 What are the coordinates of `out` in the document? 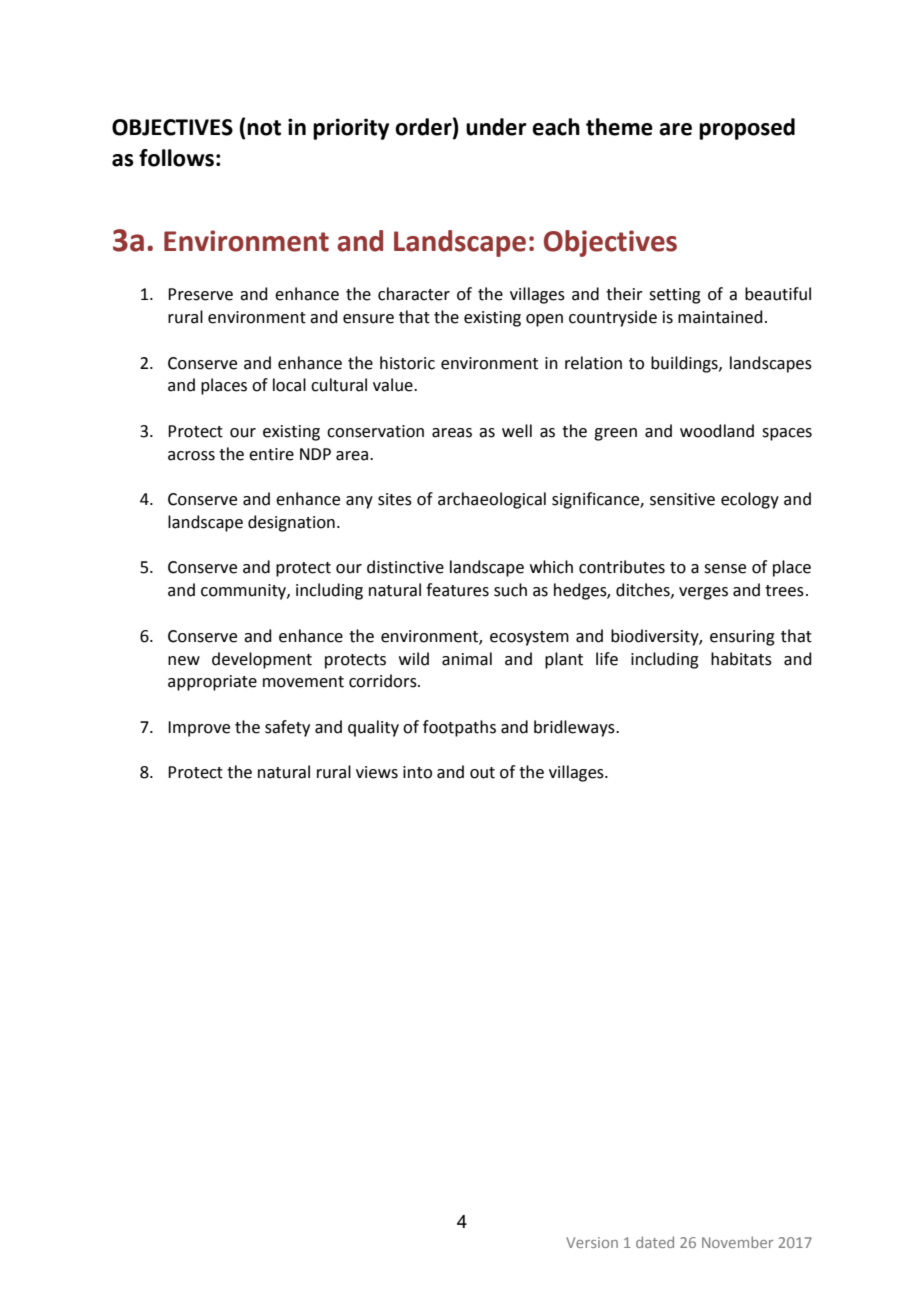 It's located at (482, 773).
